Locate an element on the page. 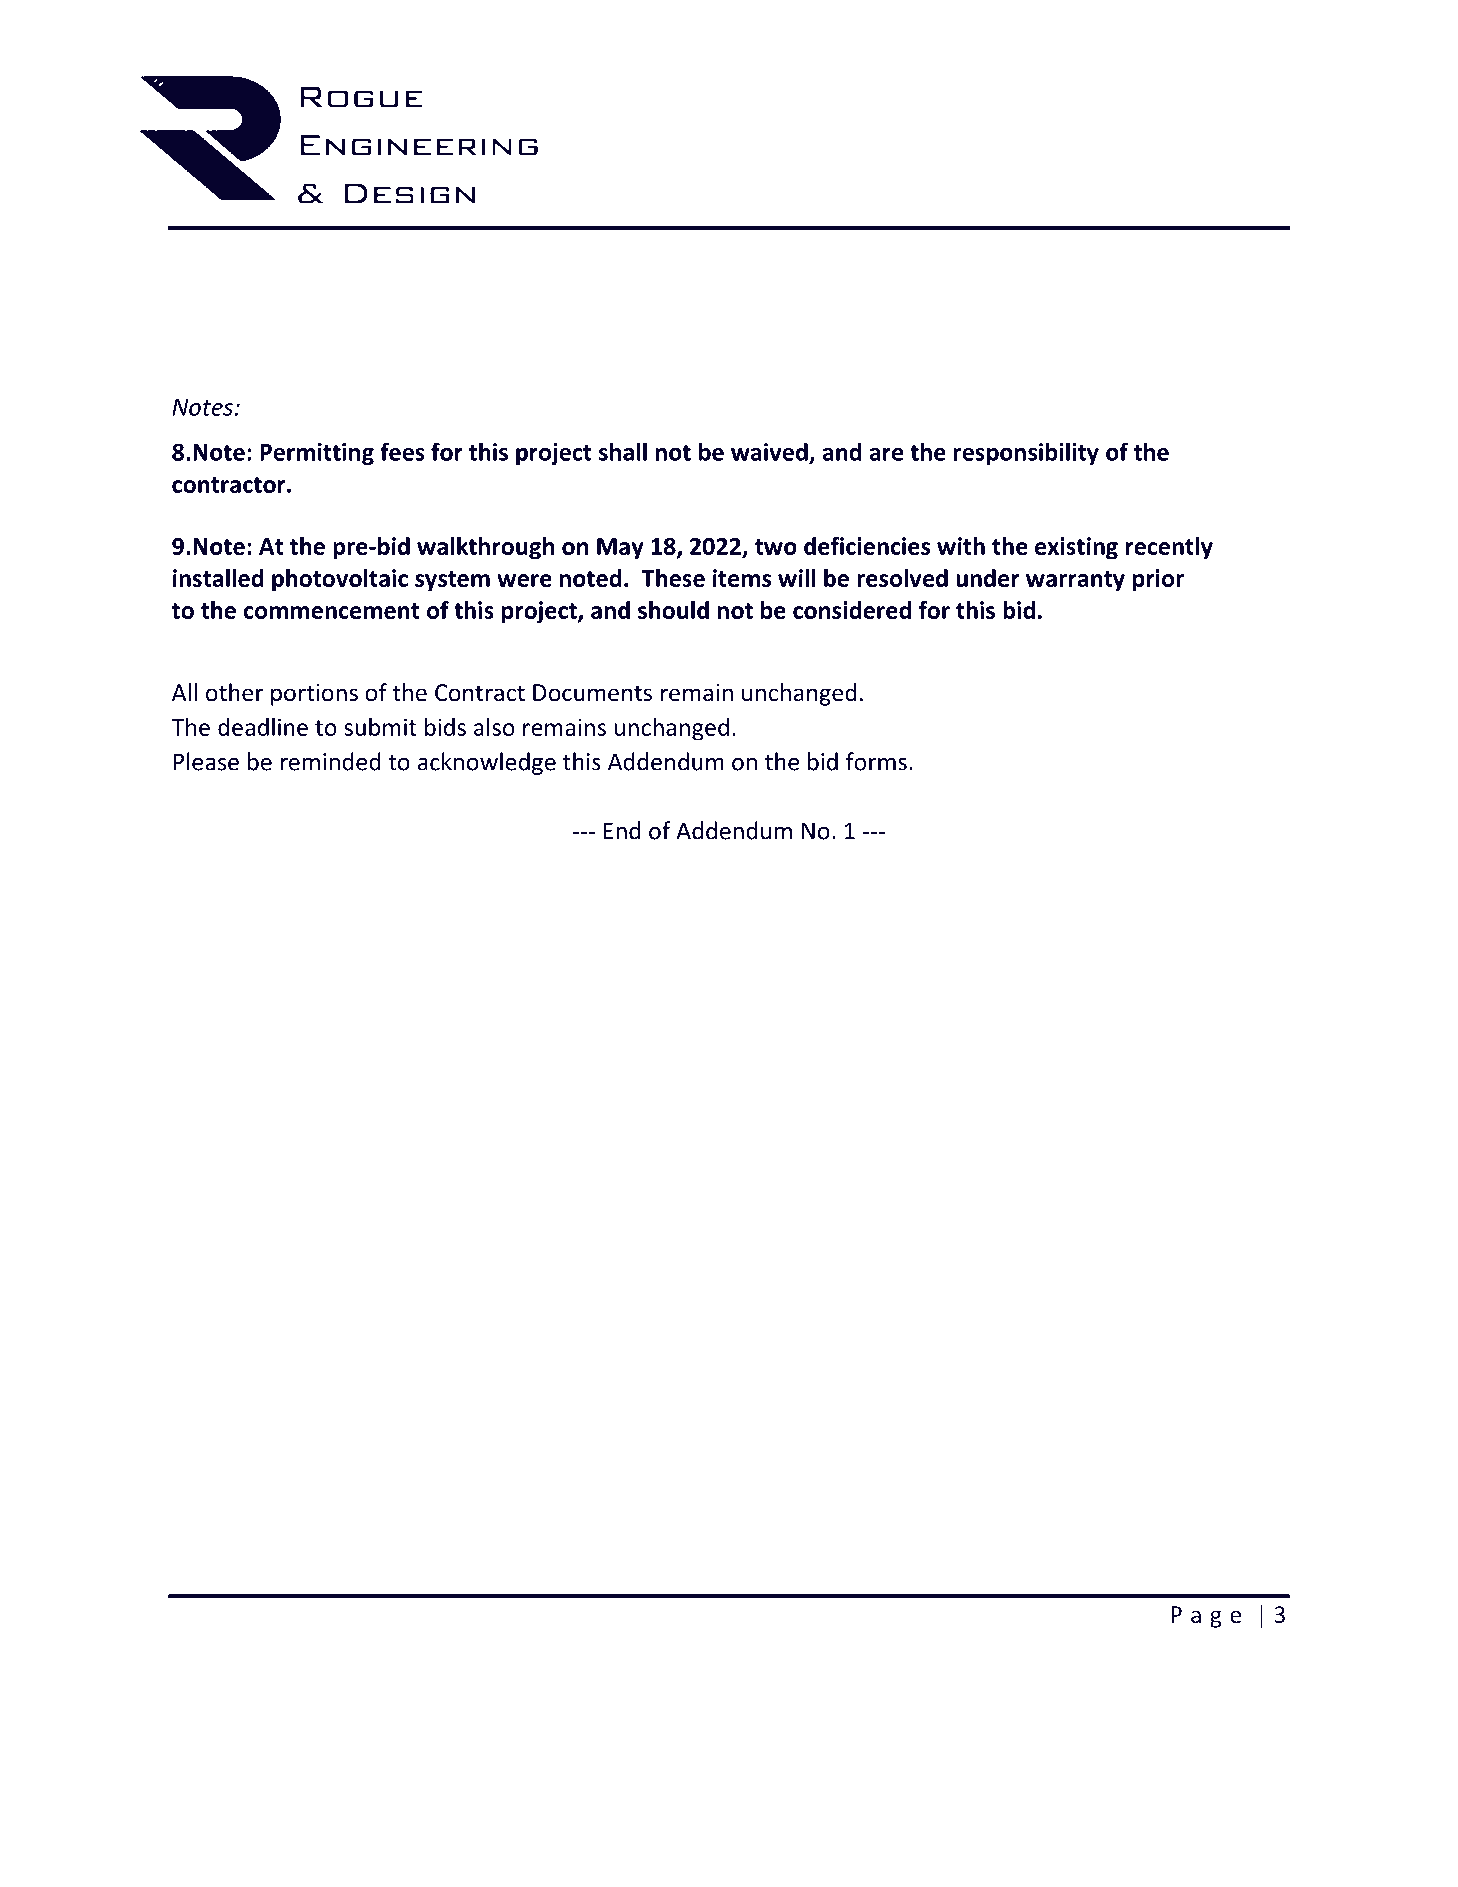 The height and width of the document is (1887, 1458). portions is located at coordinates (314, 695).
